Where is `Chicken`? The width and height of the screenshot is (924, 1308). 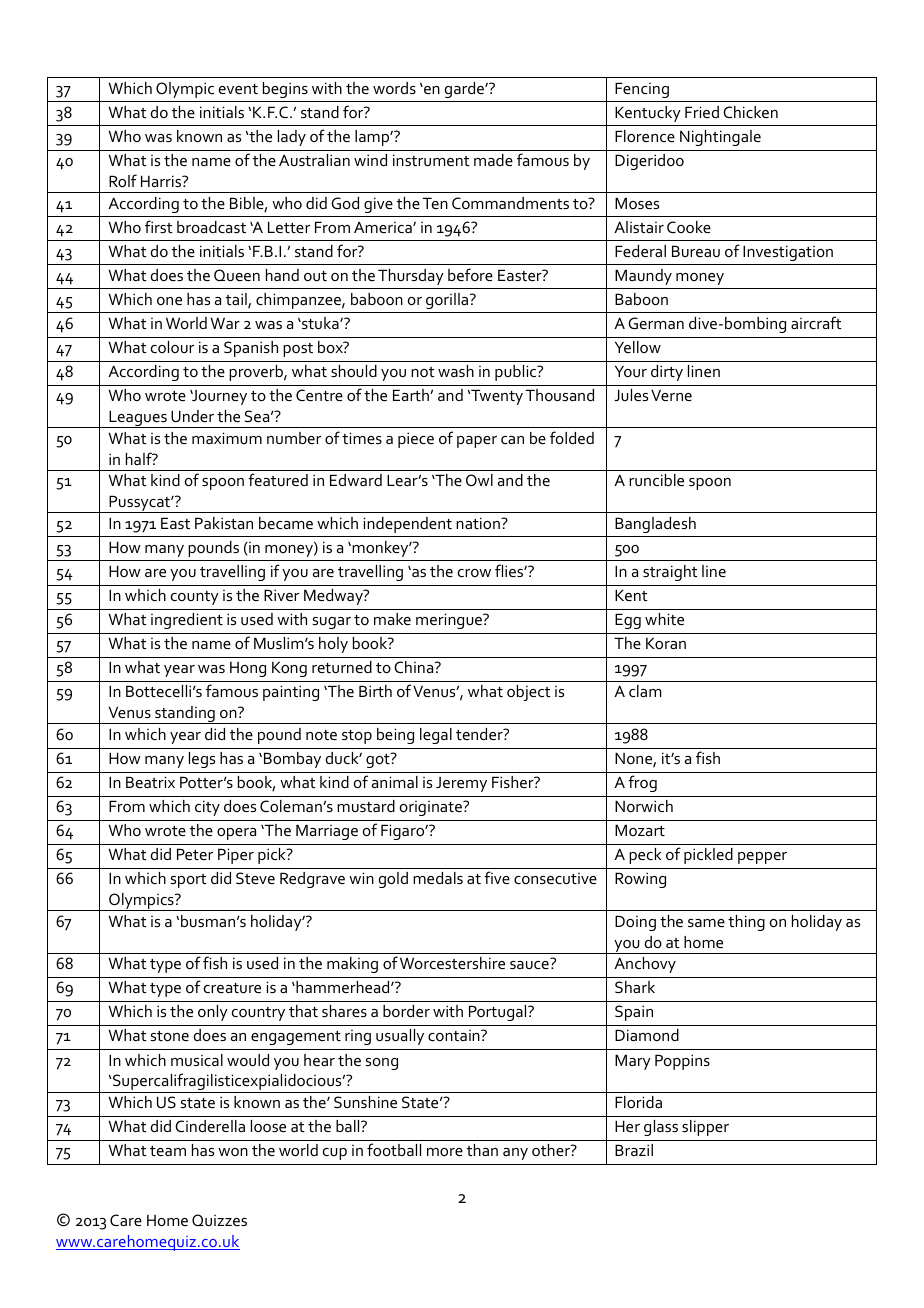 Chicken is located at coordinates (750, 112).
